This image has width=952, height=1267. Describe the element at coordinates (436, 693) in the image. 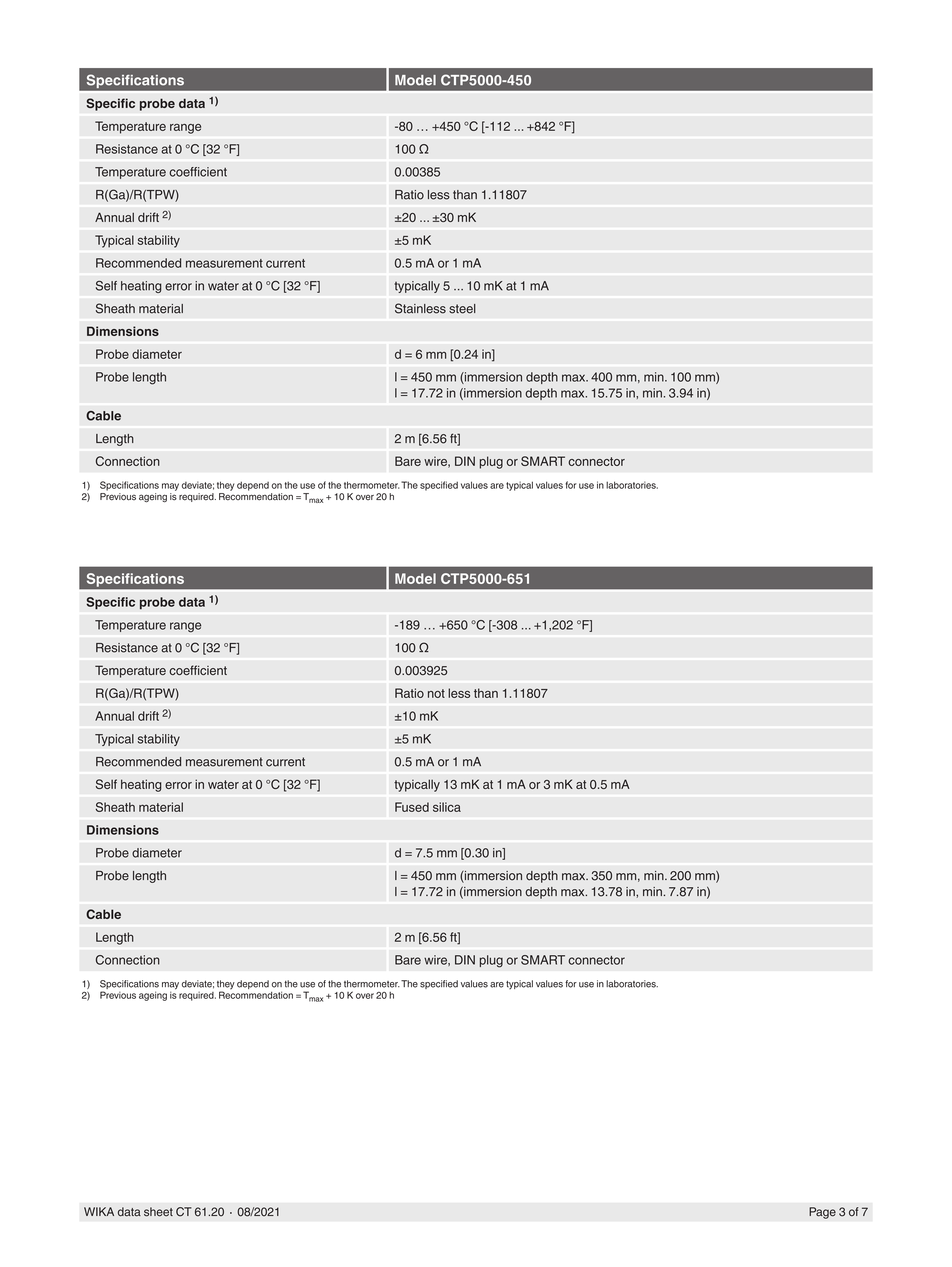

I see `not` at that location.
